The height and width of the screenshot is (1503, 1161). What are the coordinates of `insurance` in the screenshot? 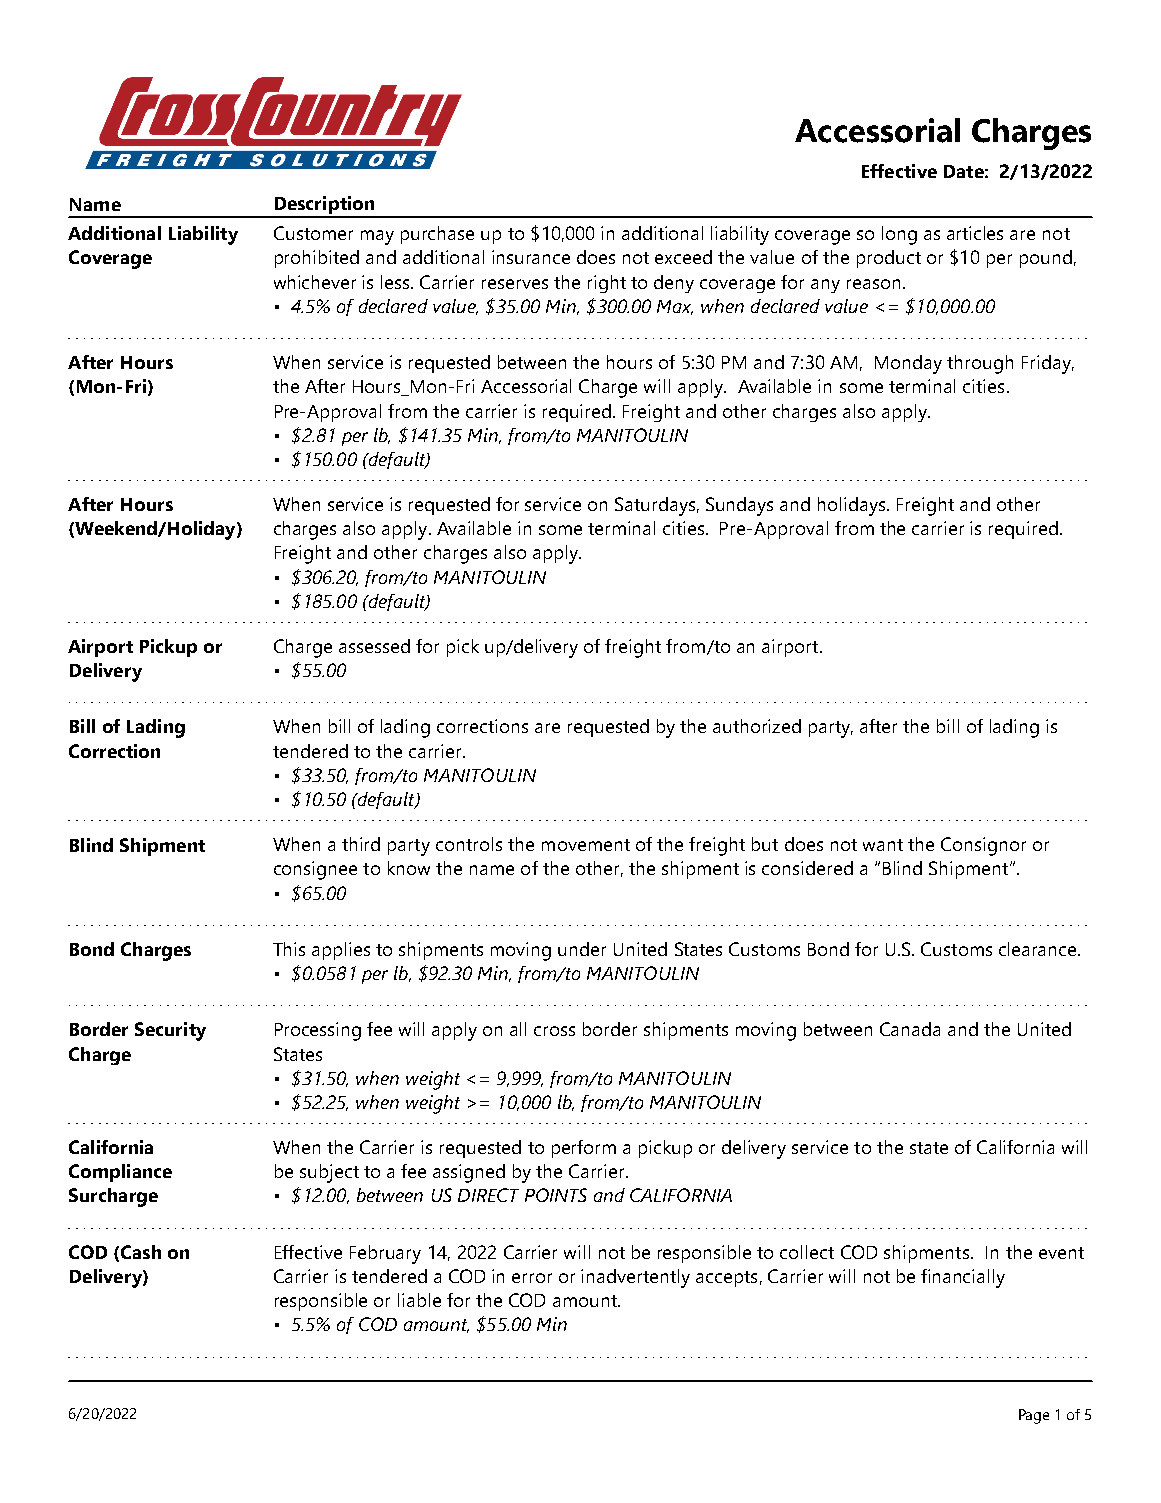 It's located at (531, 257).
